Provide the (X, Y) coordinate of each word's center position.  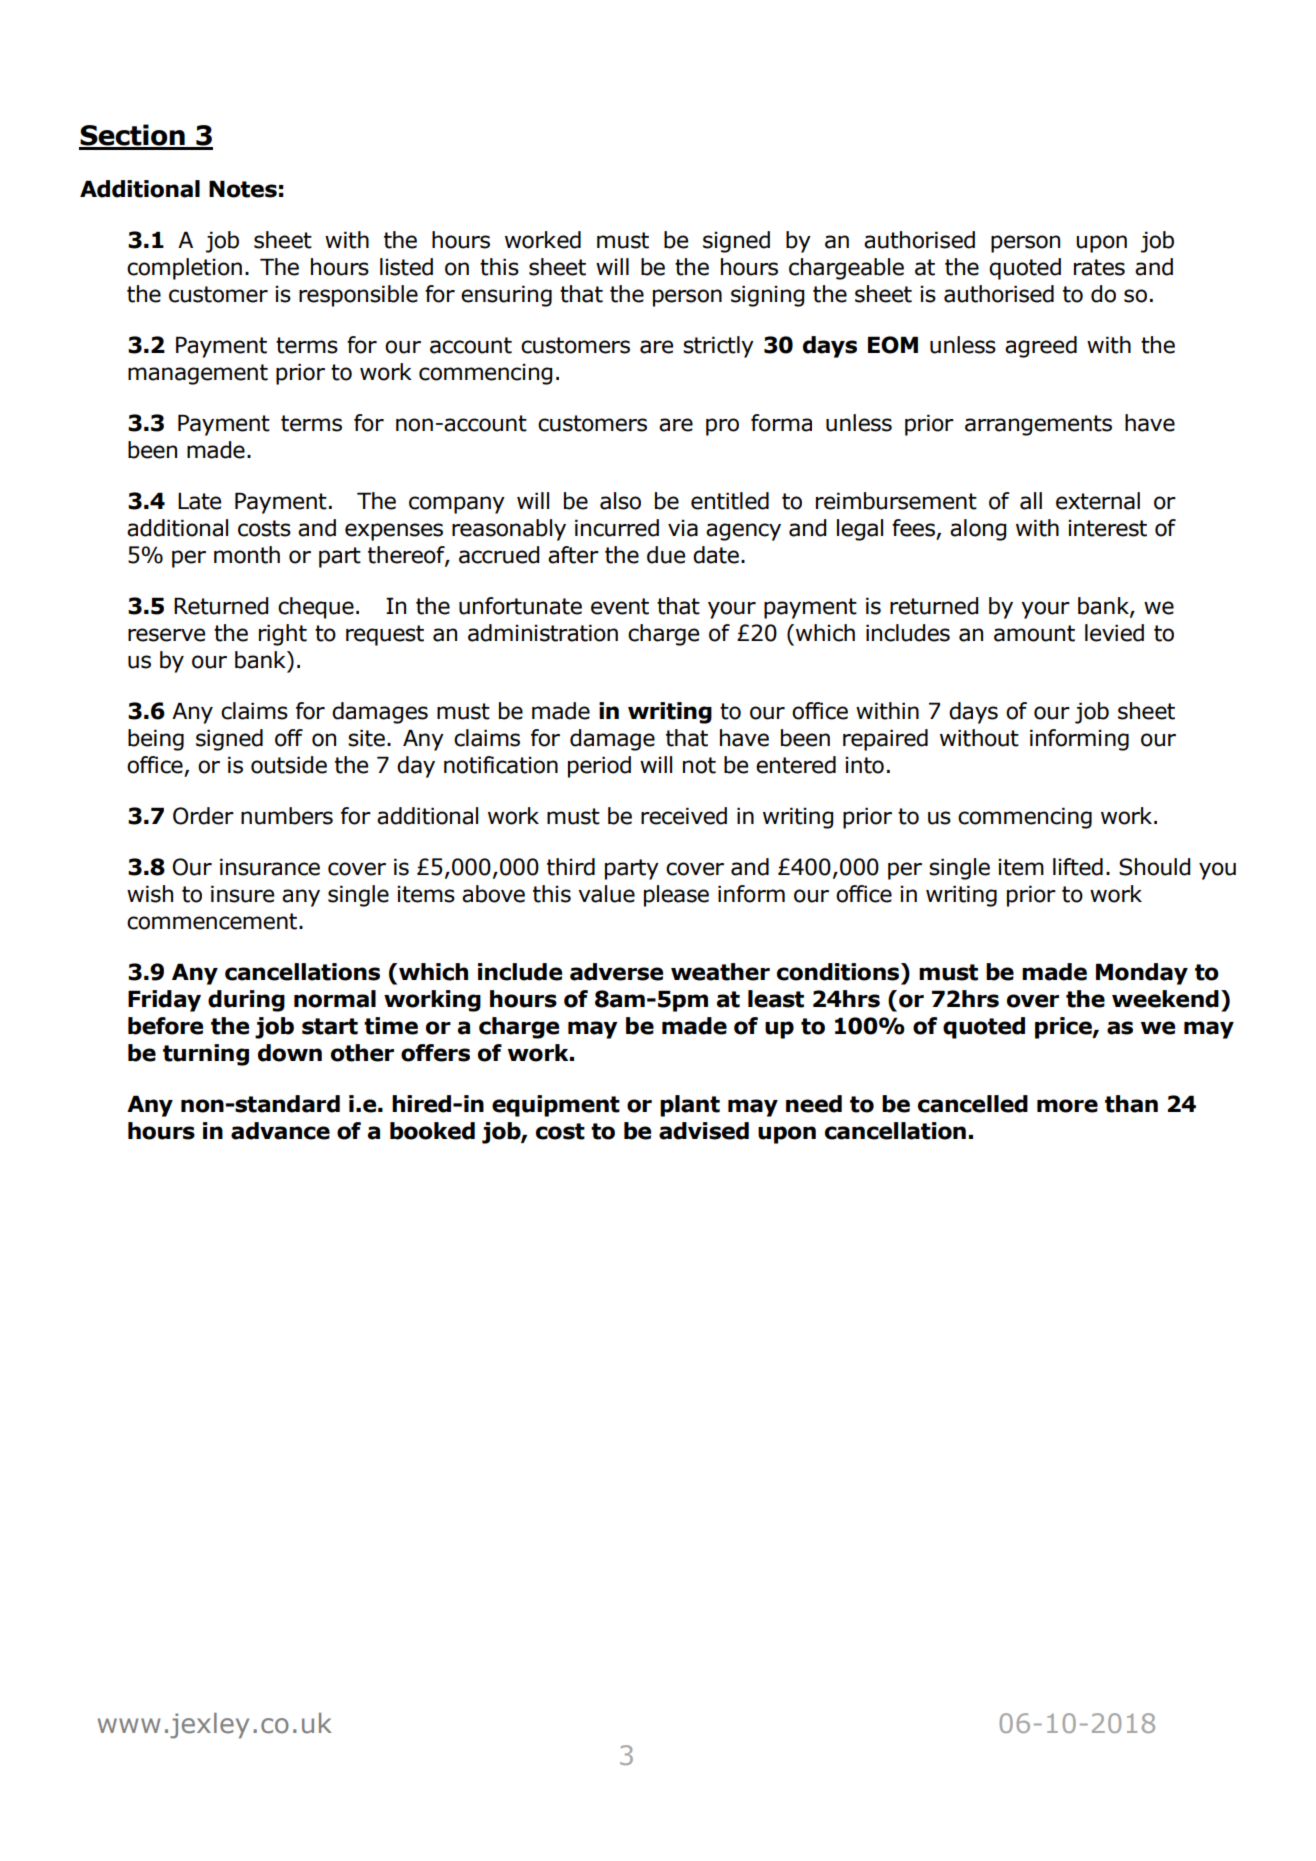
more (1067, 1106)
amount (1034, 633)
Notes (243, 189)
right (283, 635)
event (620, 606)
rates (1099, 267)
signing (767, 296)
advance (280, 1131)
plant (690, 1106)
